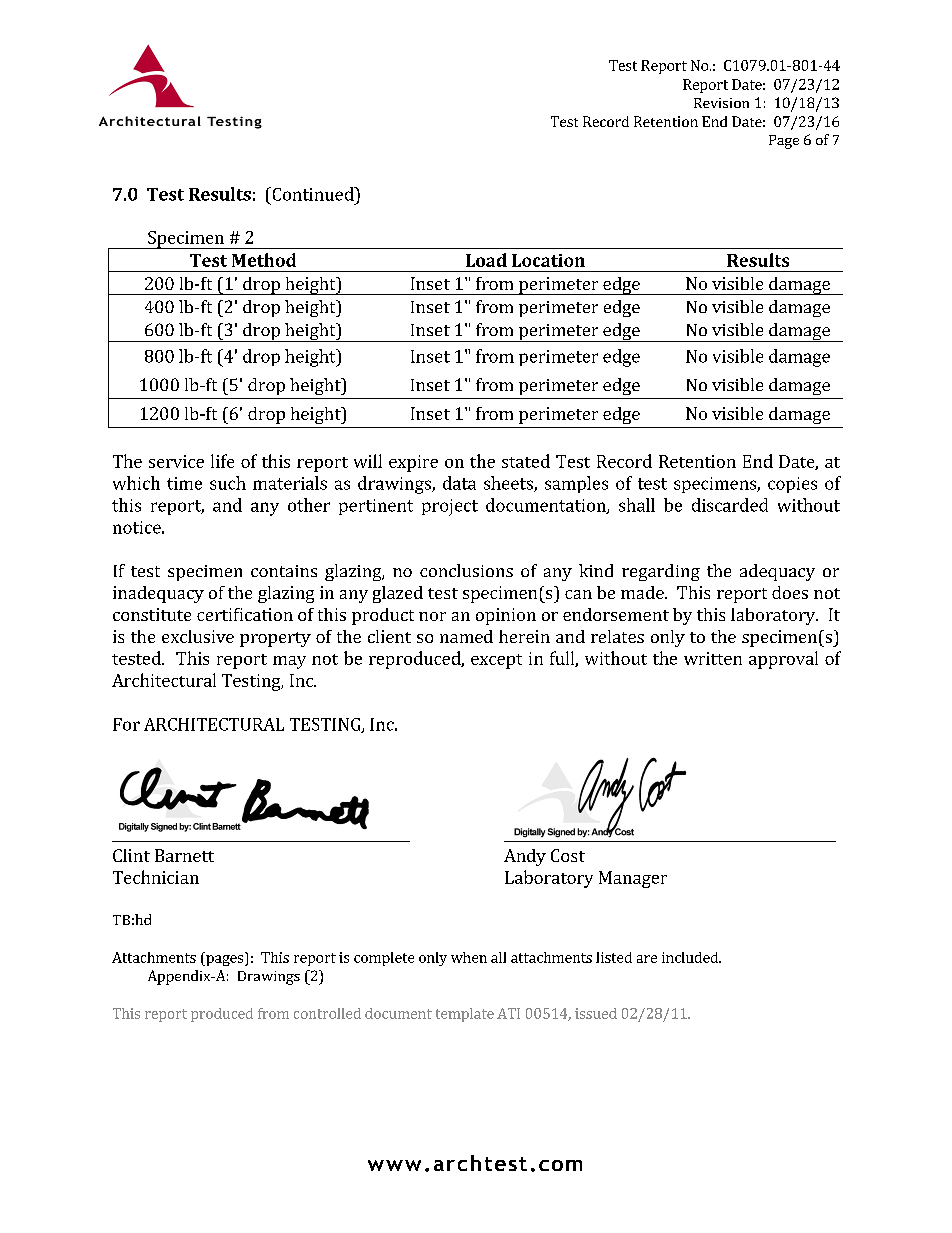  What do you see at coordinates (466, 570) in the image?
I see `conclusions` at bounding box center [466, 570].
